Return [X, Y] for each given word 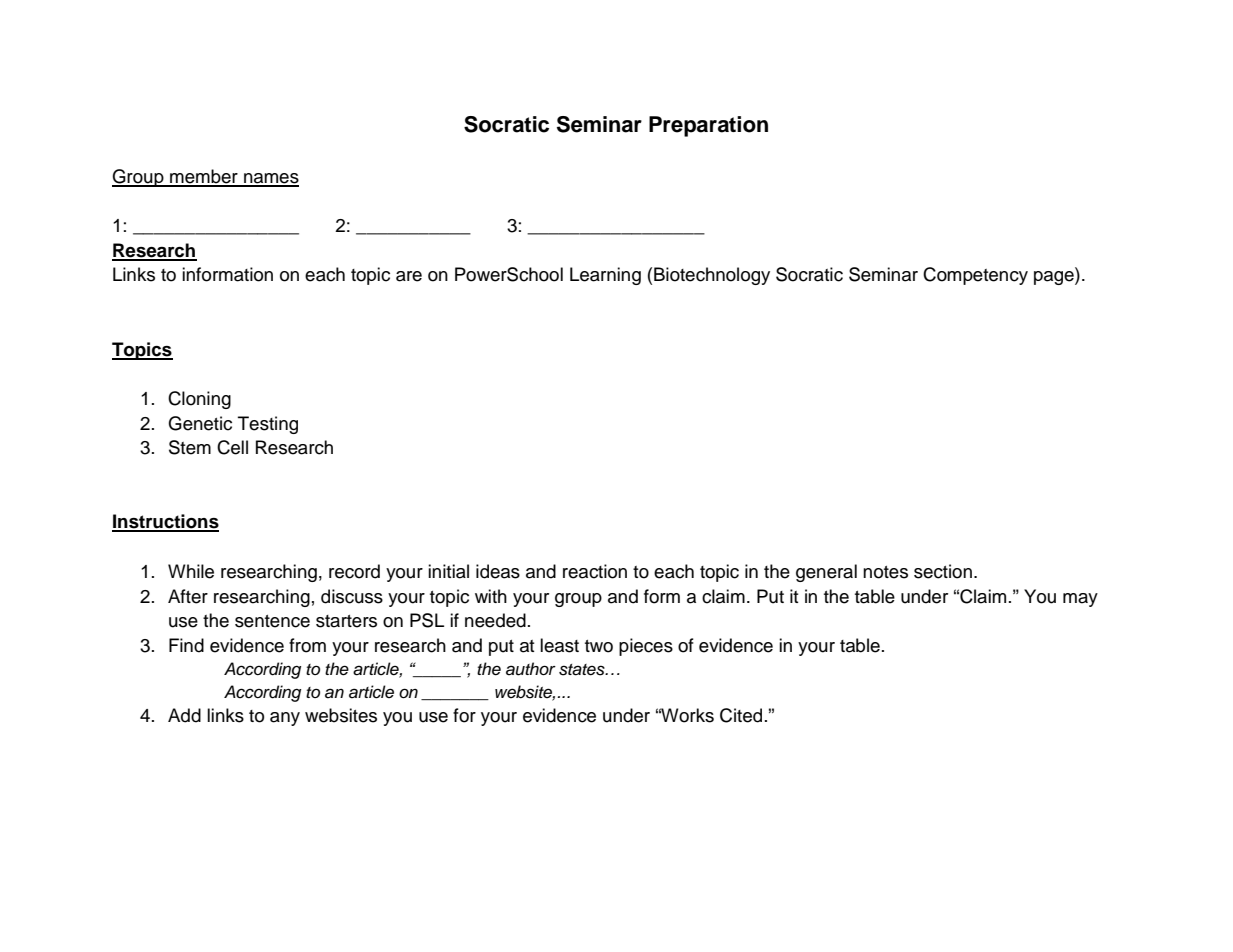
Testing [268, 425]
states [583, 670]
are [409, 276]
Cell [232, 447]
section [943, 571]
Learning [605, 276]
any [285, 719]
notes [885, 572]
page [1055, 278]
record [354, 571]
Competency [975, 276]
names [270, 179]
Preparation [708, 126]
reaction [595, 571]
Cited [741, 715]
